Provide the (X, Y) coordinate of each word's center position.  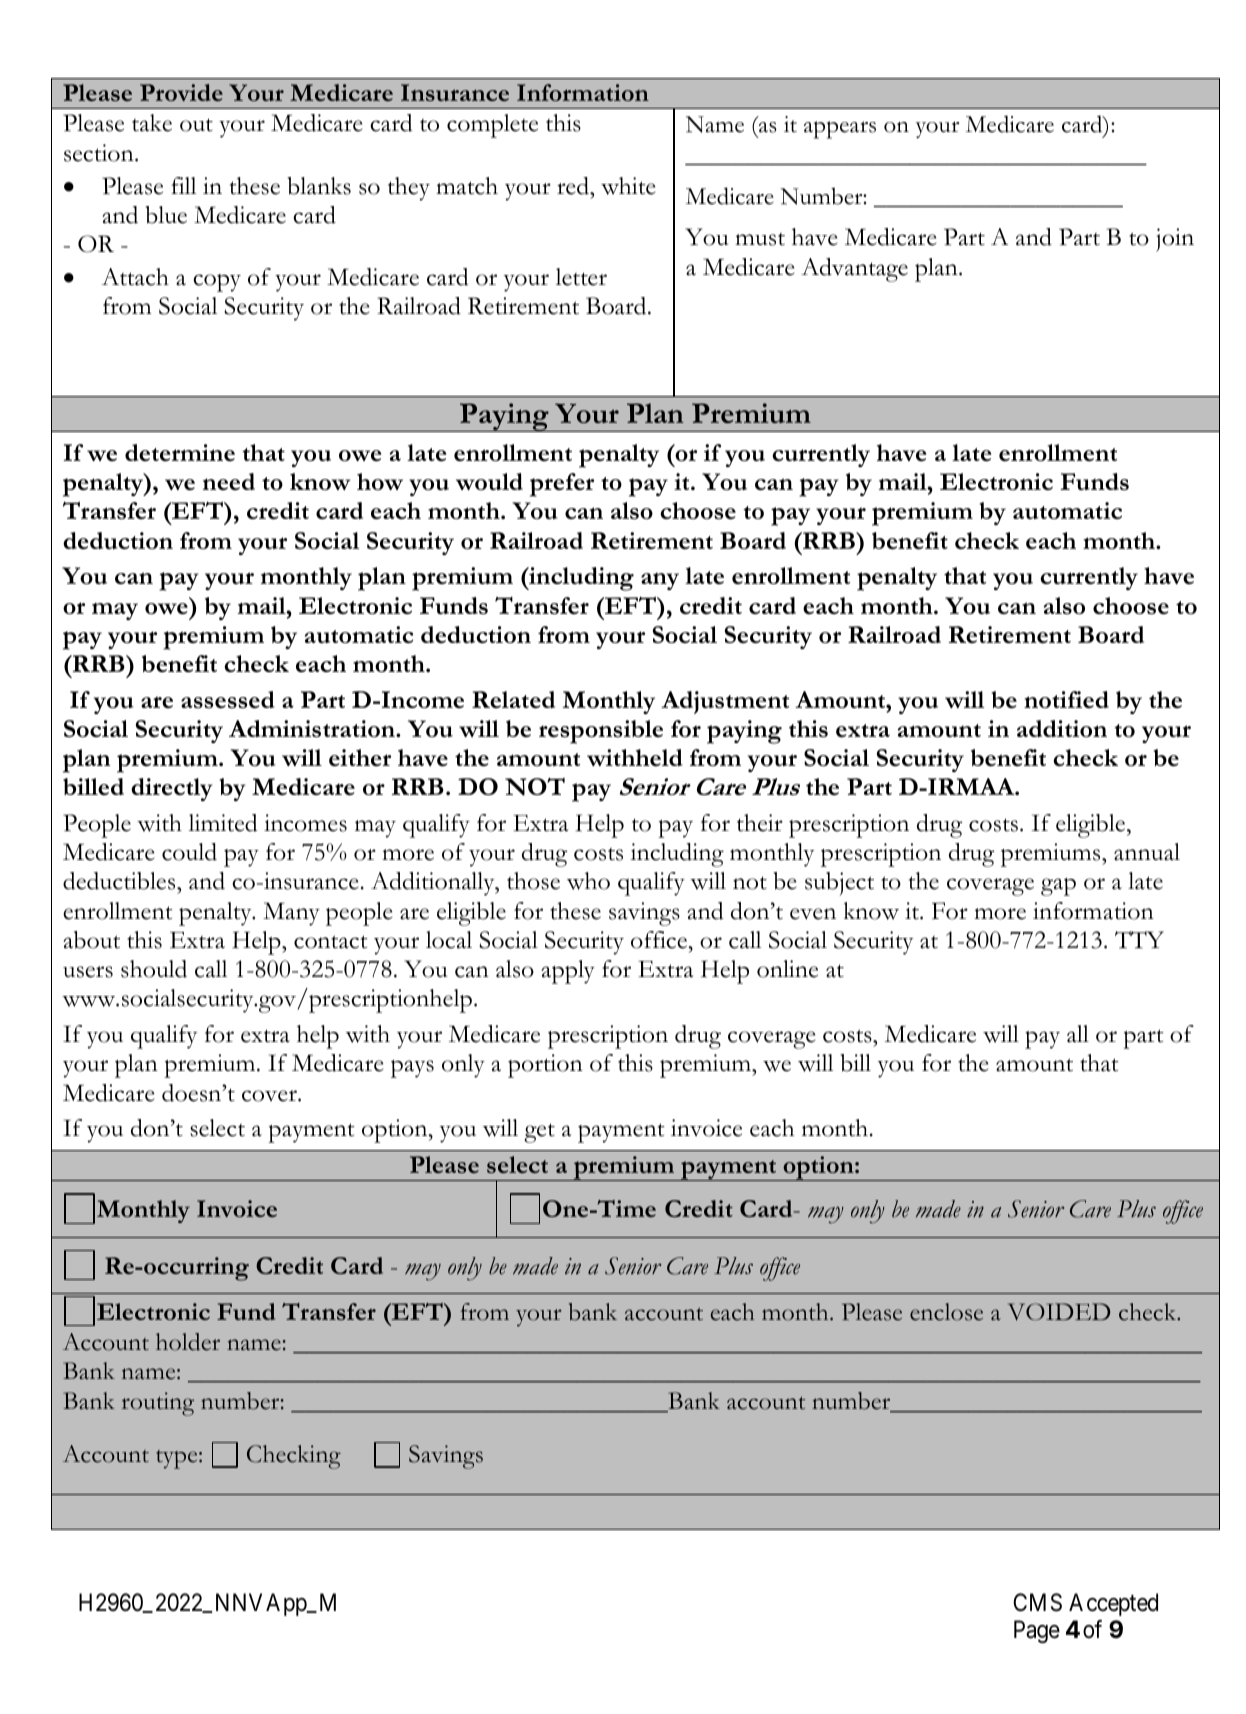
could (189, 852)
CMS (1037, 1602)
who (588, 881)
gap (1058, 887)
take (152, 123)
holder (188, 1342)
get (539, 1133)
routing (158, 1404)
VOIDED (1059, 1312)
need (229, 481)
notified (1066, 700)
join (1175, 240)
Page (1037, 1632)
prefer (562, 485)
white (628, 186)
